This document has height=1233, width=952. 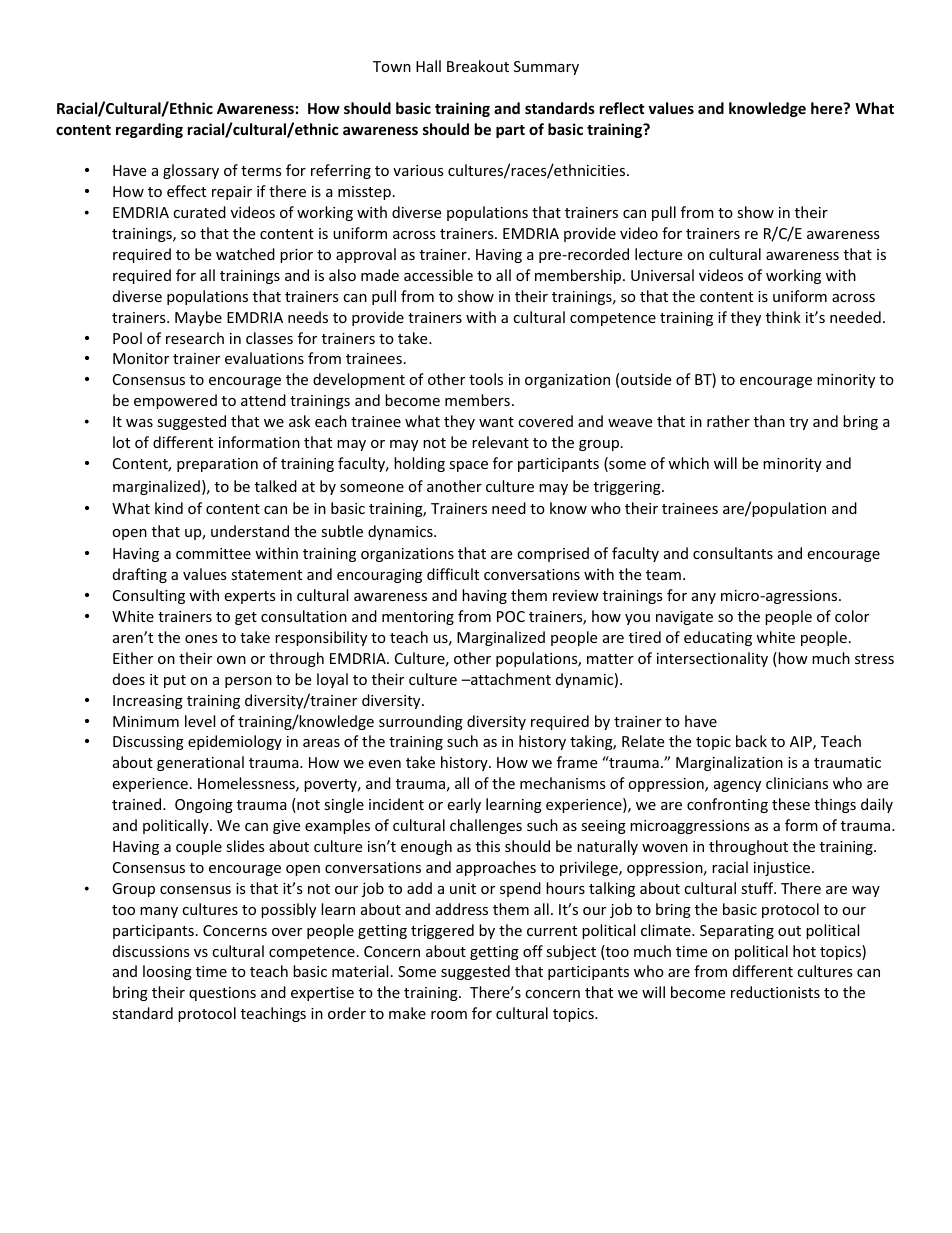 I want to click on tools, so click(x=486, y=379).
